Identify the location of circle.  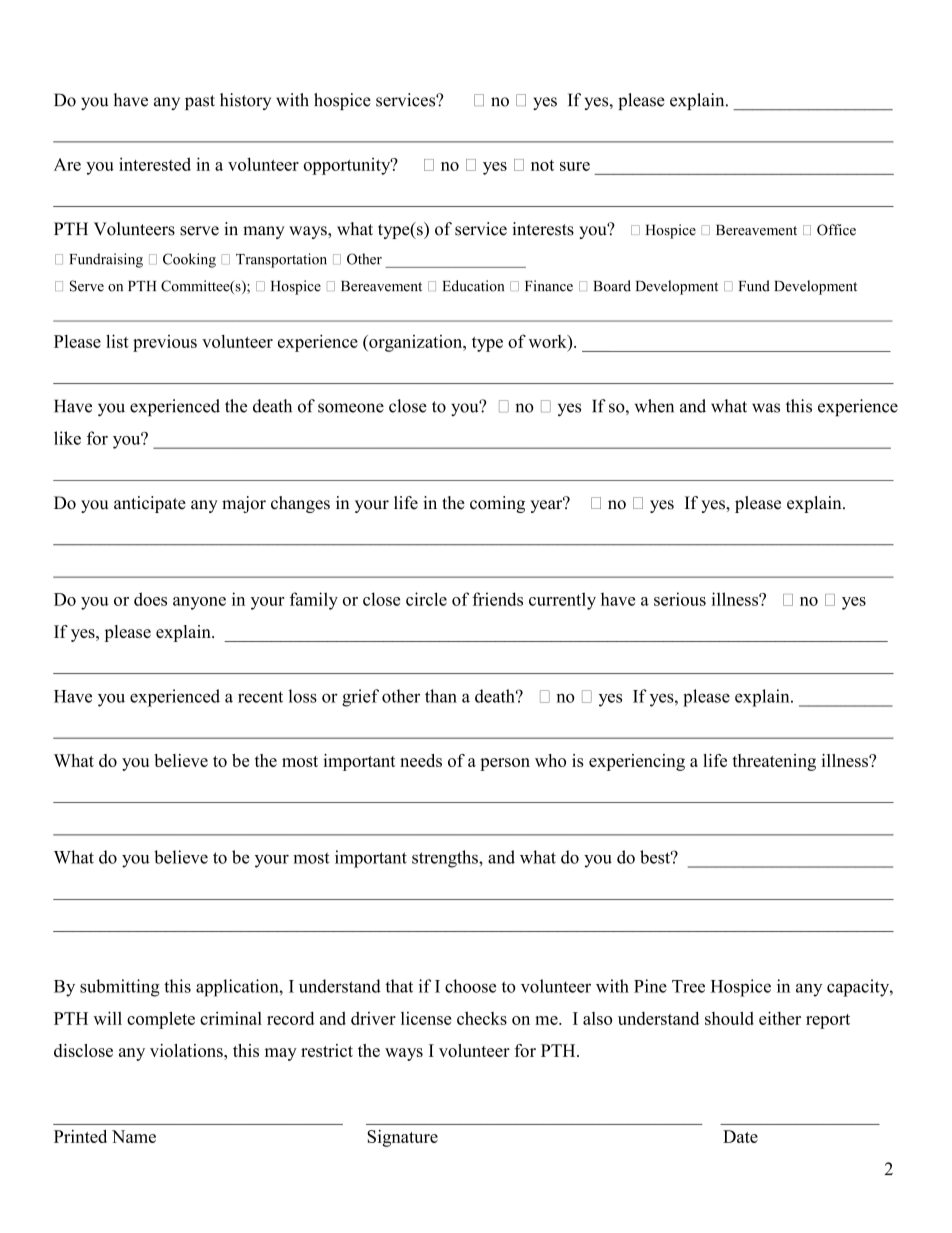
(426, 599).
